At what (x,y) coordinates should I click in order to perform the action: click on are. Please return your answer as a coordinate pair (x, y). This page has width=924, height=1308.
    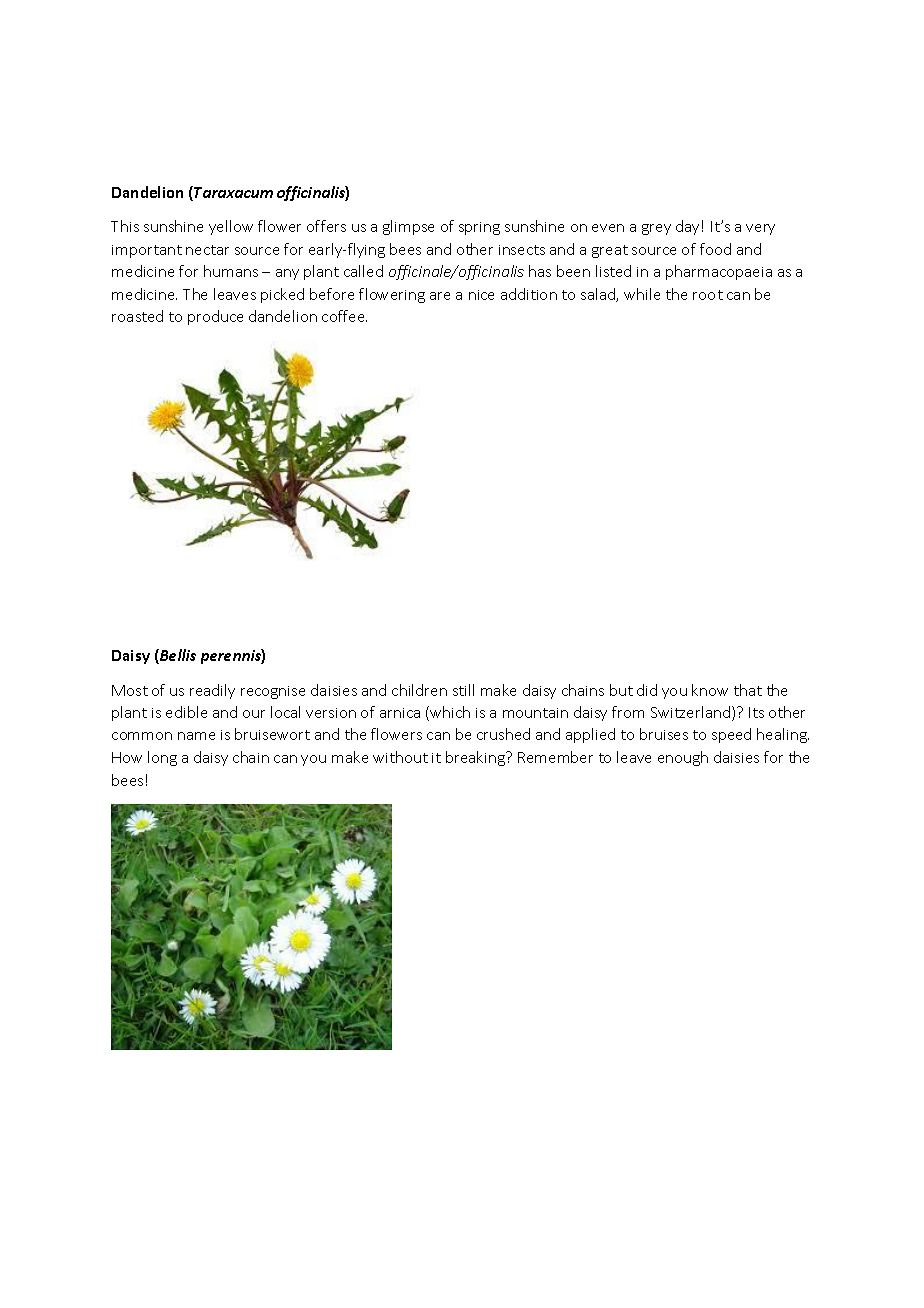
    Looking at the image, I should click on (440, 296).
